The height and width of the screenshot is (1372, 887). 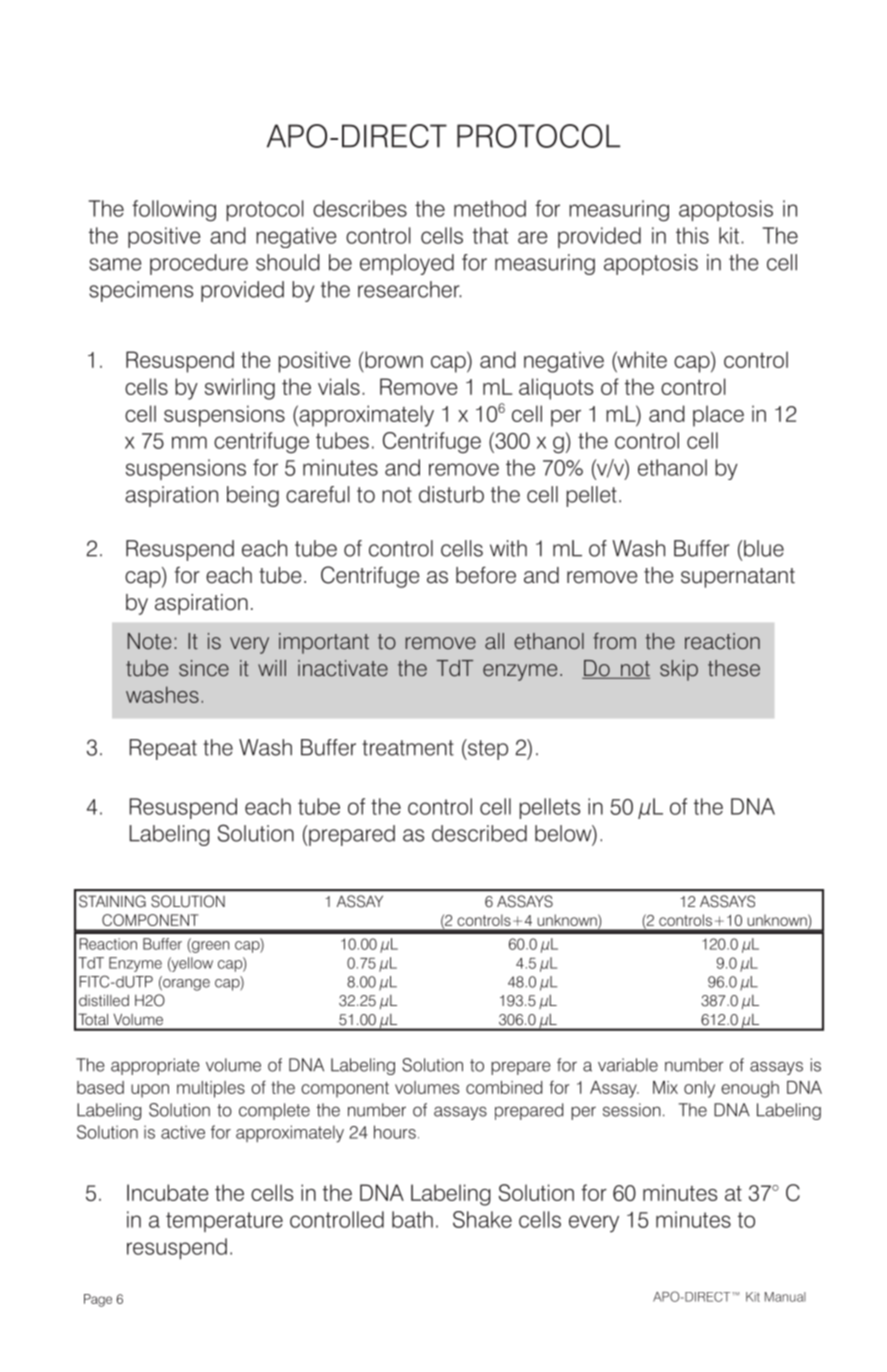 What do you see at coordinates (155, 1066) in the screenshot?
I see `appropriate` at bounding box center [155, 1066].
